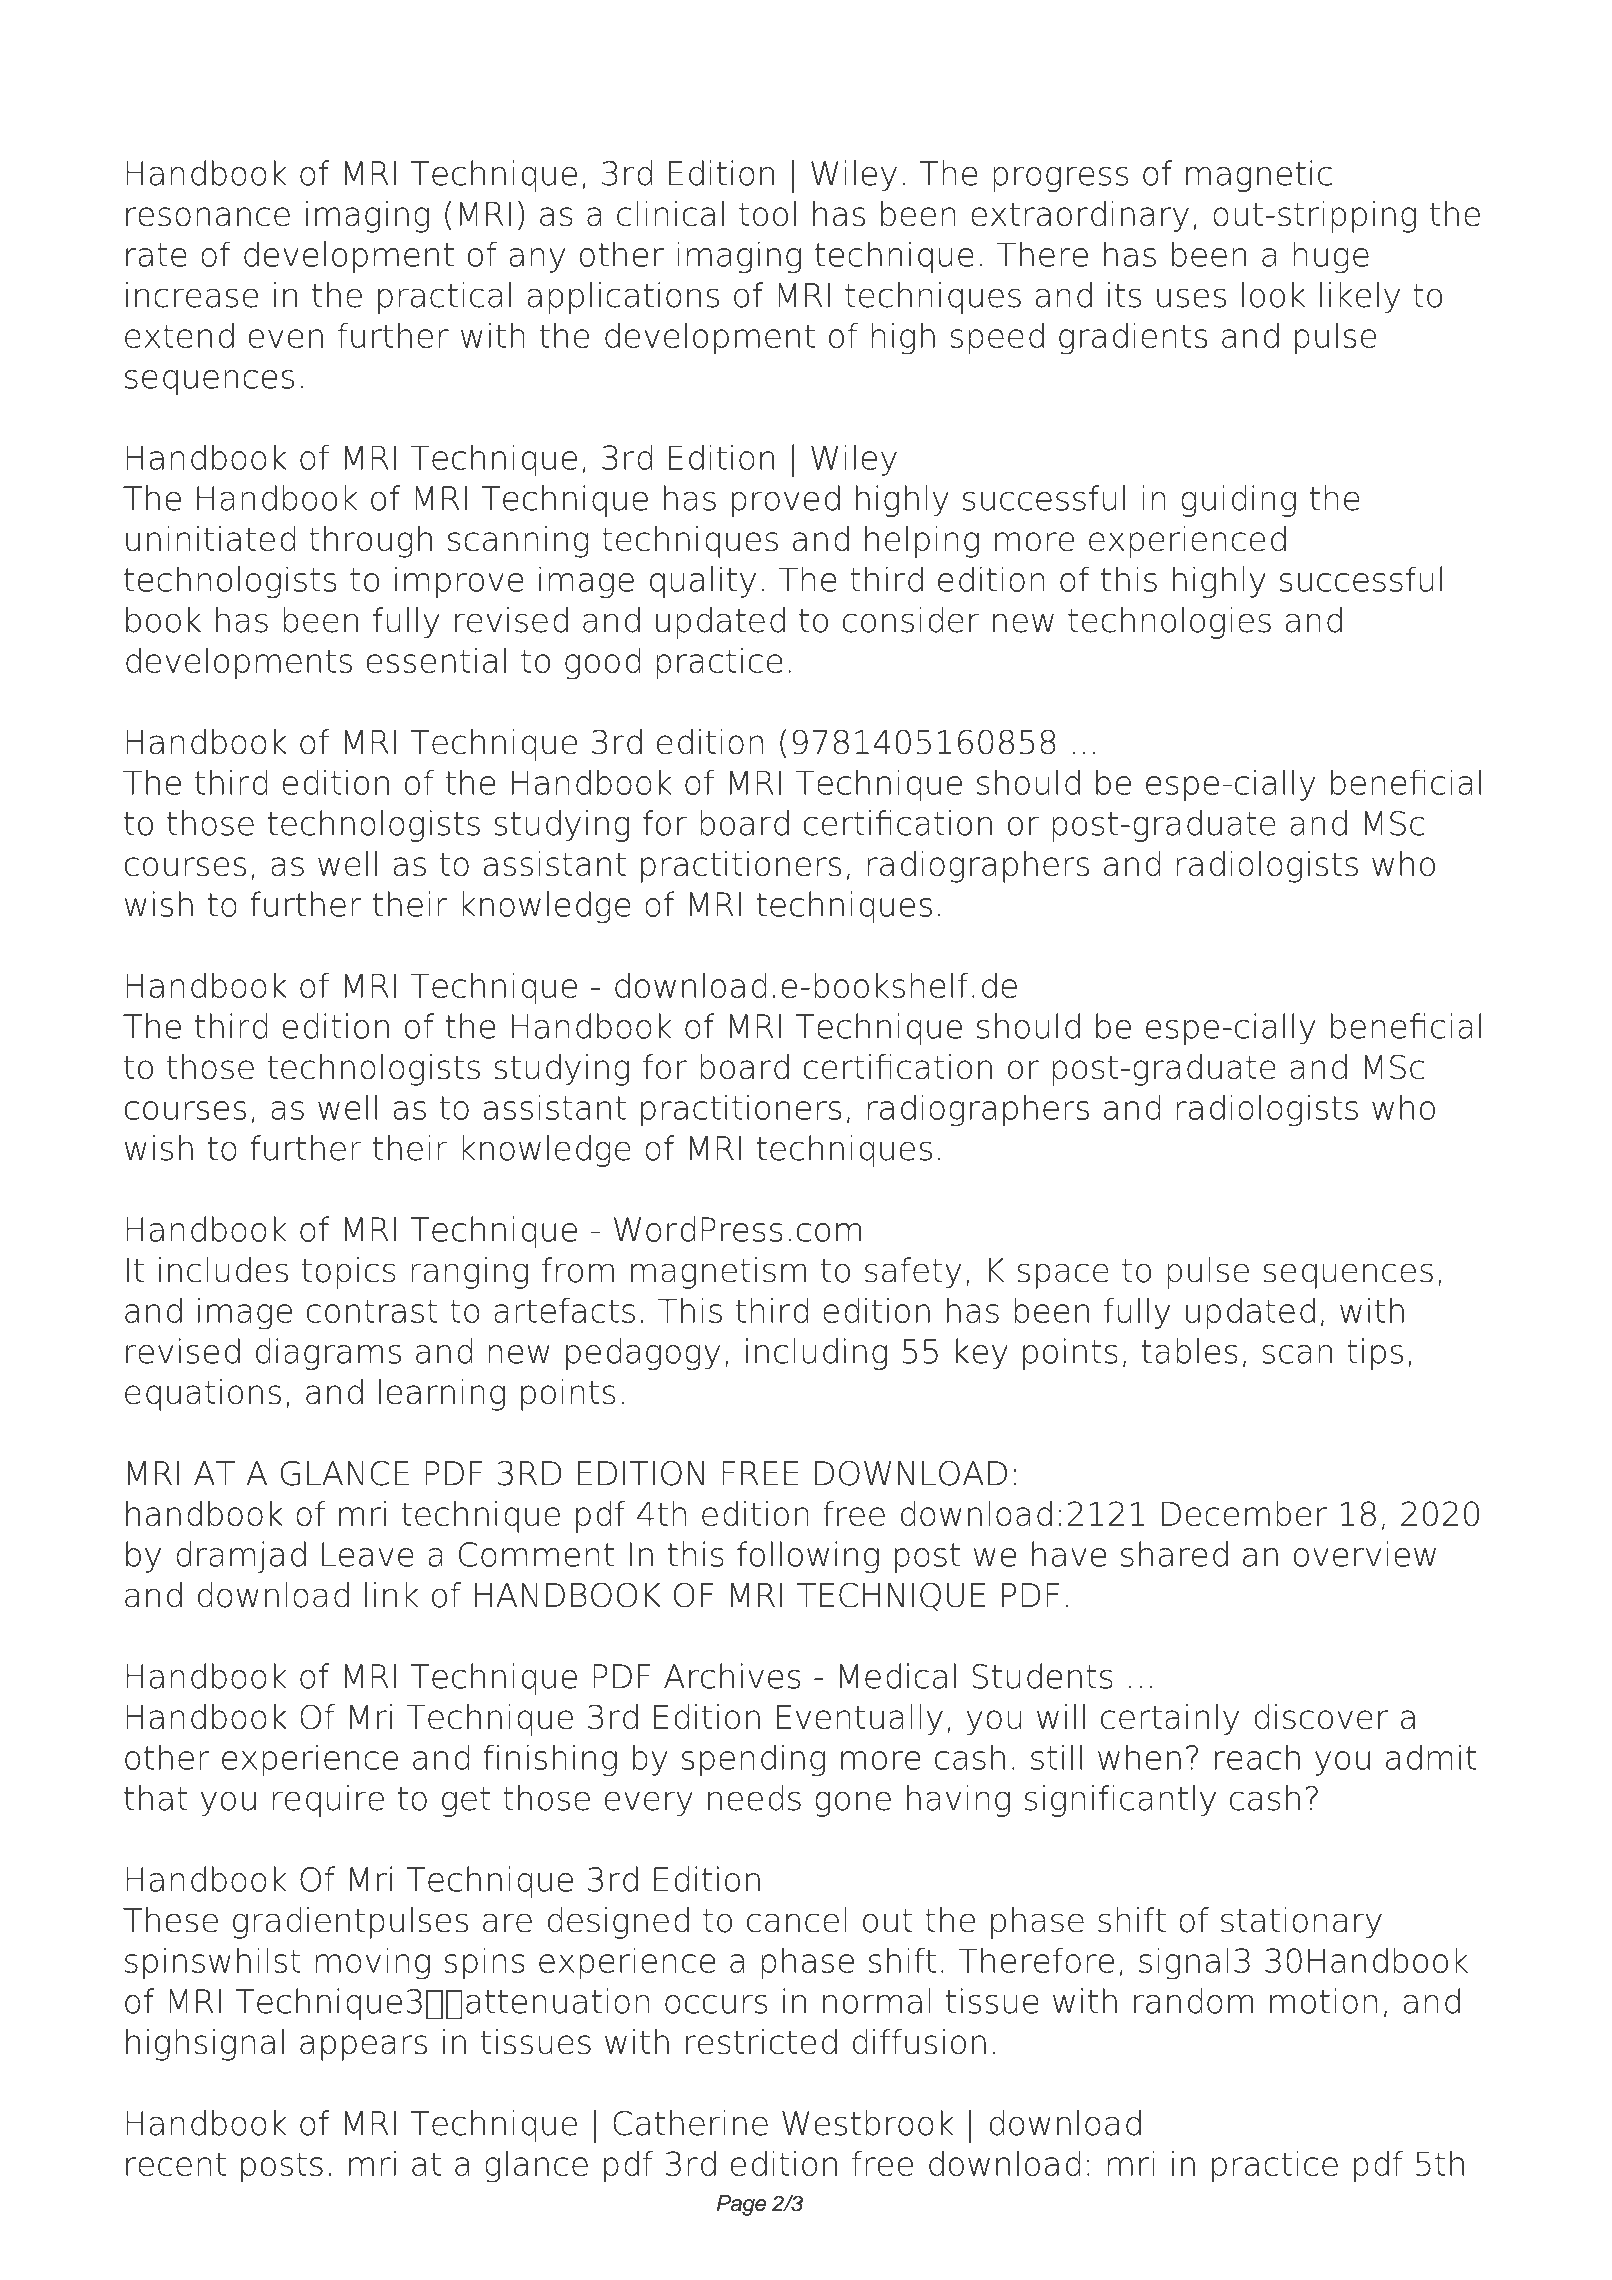  What do you see at coordinates (1169, 623) in the document?
I see `technologies` at bounding box center [1169, 623].
